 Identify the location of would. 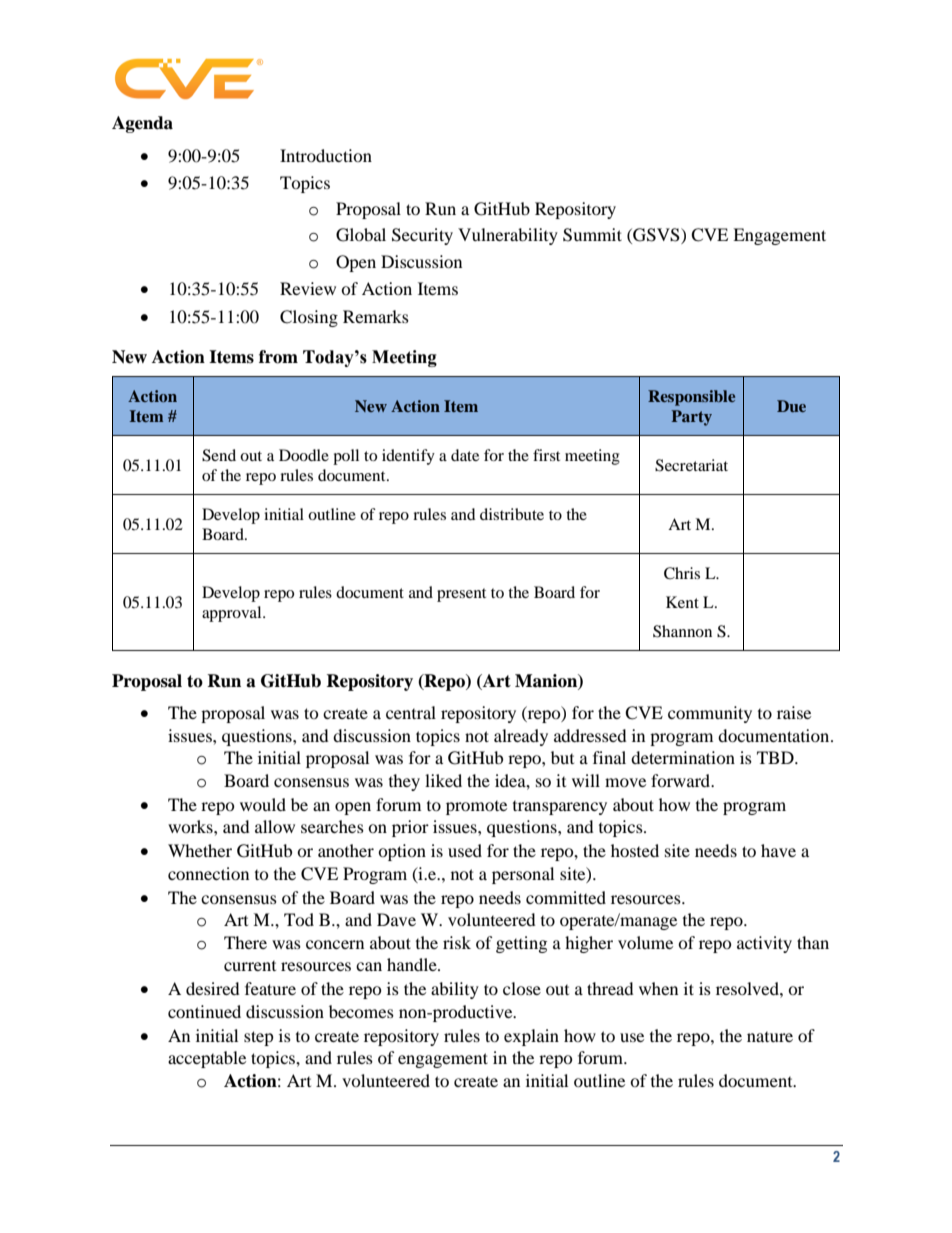
(263, 804).
